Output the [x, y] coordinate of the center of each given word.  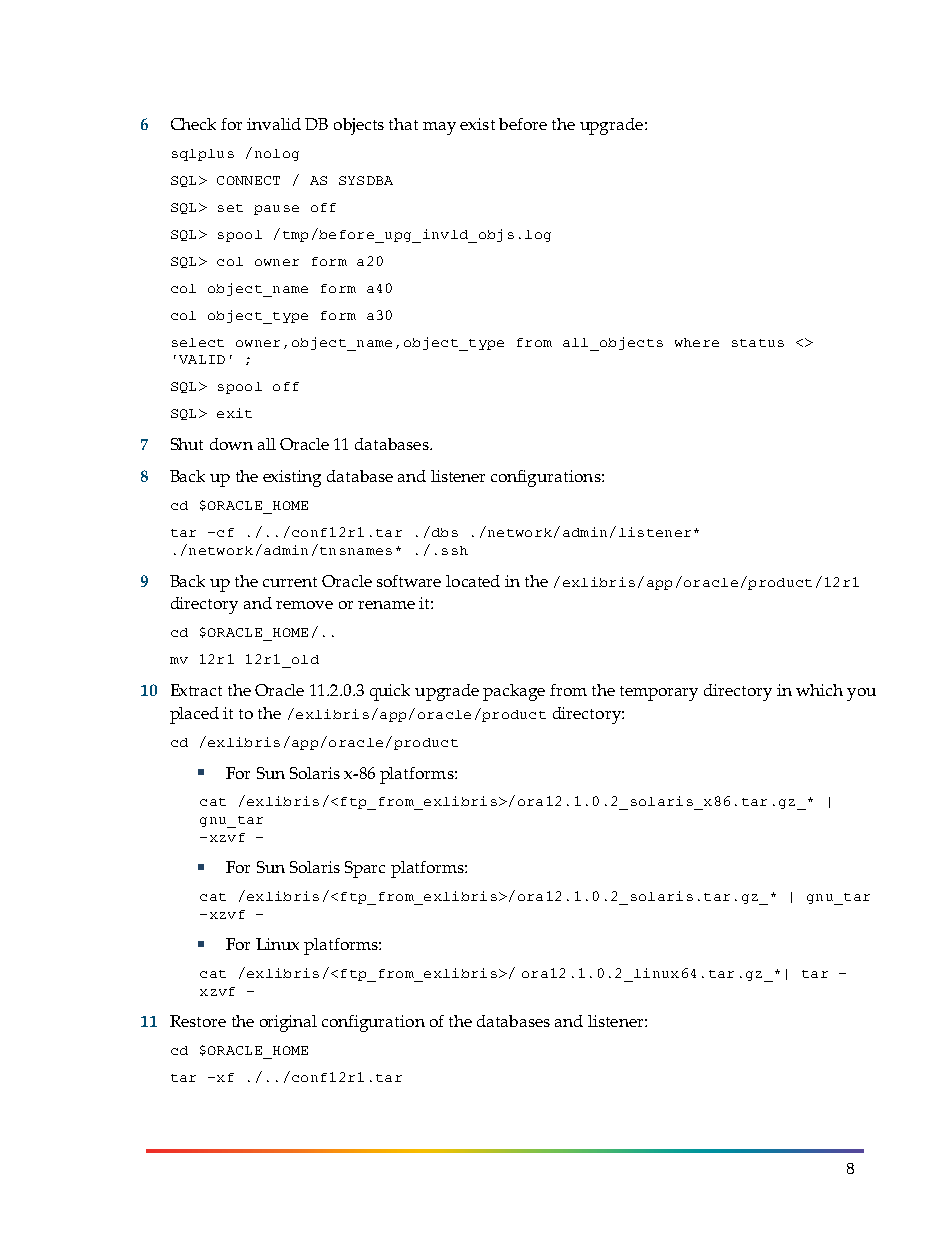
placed [194, 715]
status [758, 343]
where [697, 342]
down [231, 444]
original [288, 1023]
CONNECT [248, 180]
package [514, 692]
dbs [443, 531]
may [439, 128]
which [819, 690]
